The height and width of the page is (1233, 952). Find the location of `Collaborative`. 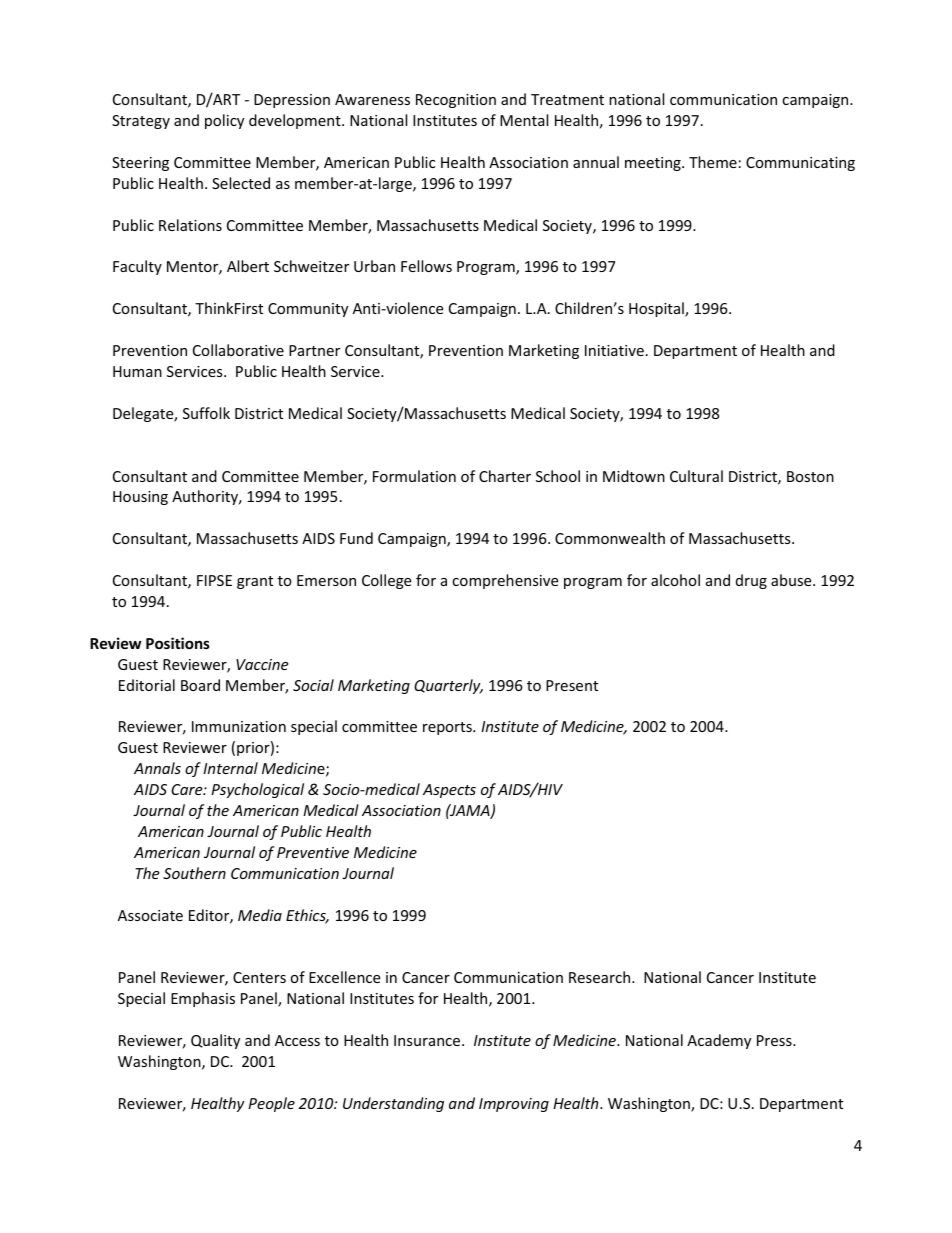

Collaborative is located at coordinates (238, 350).
